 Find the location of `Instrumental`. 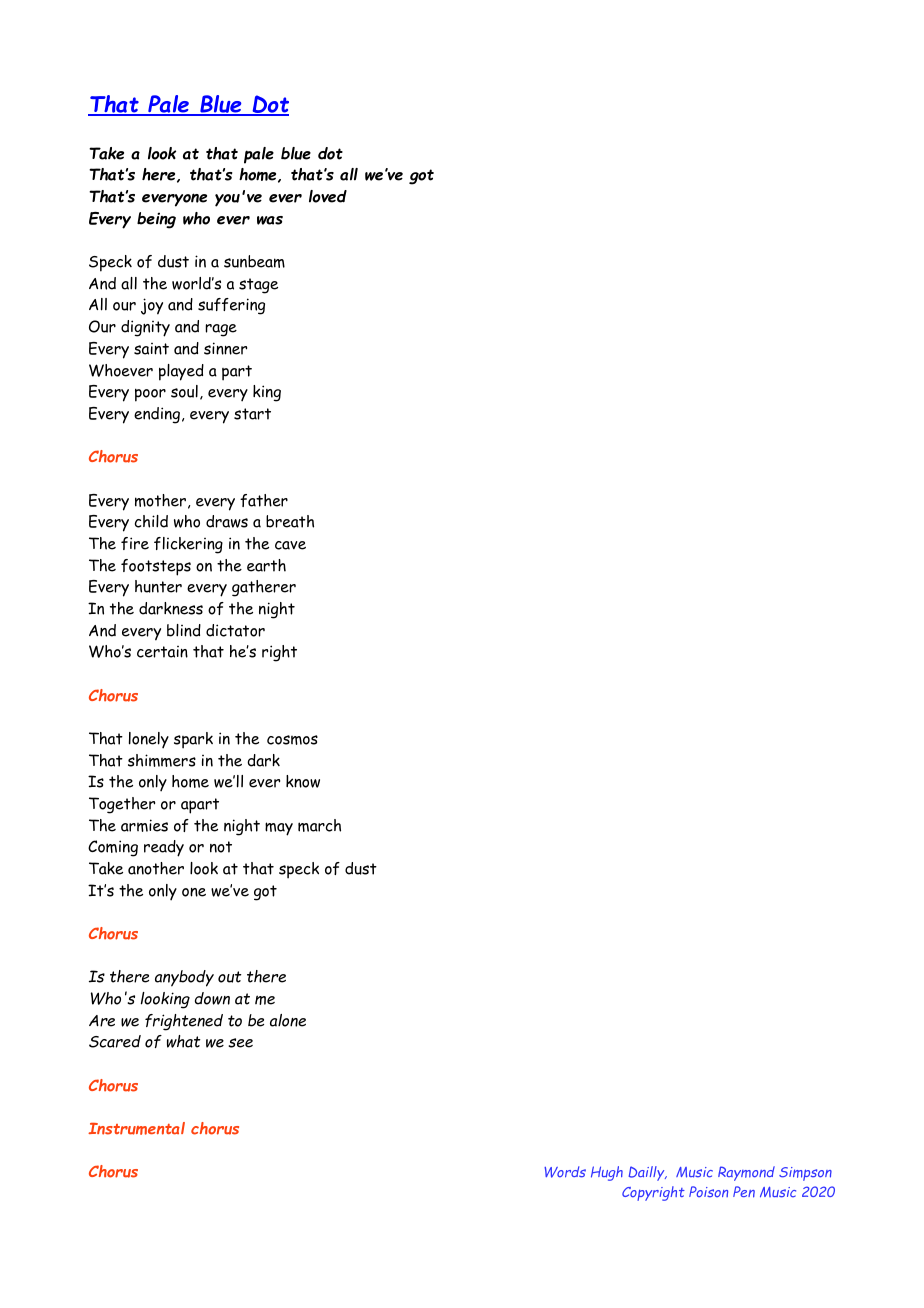

Instrumental is located at coordinates (136, 1128).
